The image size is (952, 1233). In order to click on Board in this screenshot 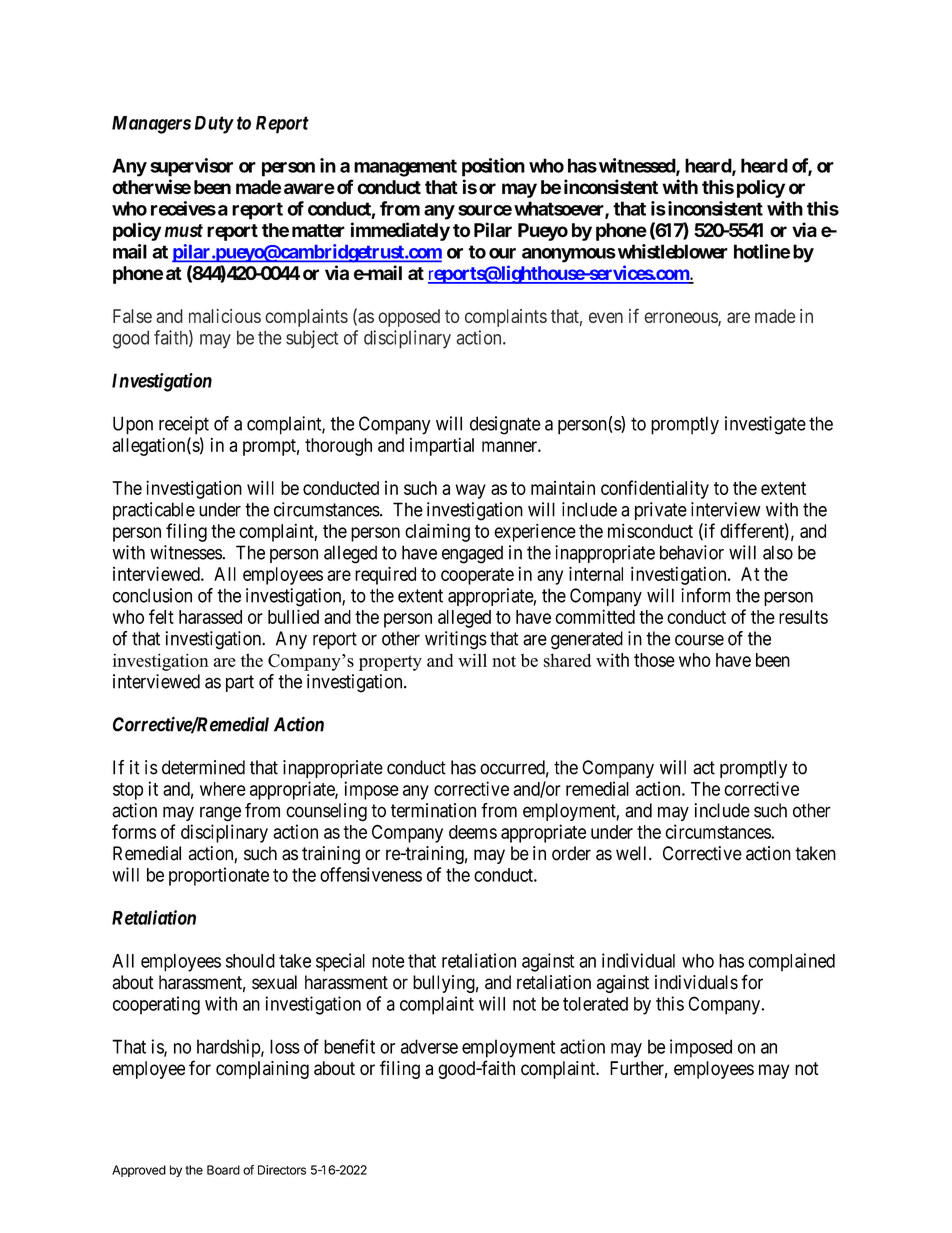, I will do `click(223, 1170)`.
